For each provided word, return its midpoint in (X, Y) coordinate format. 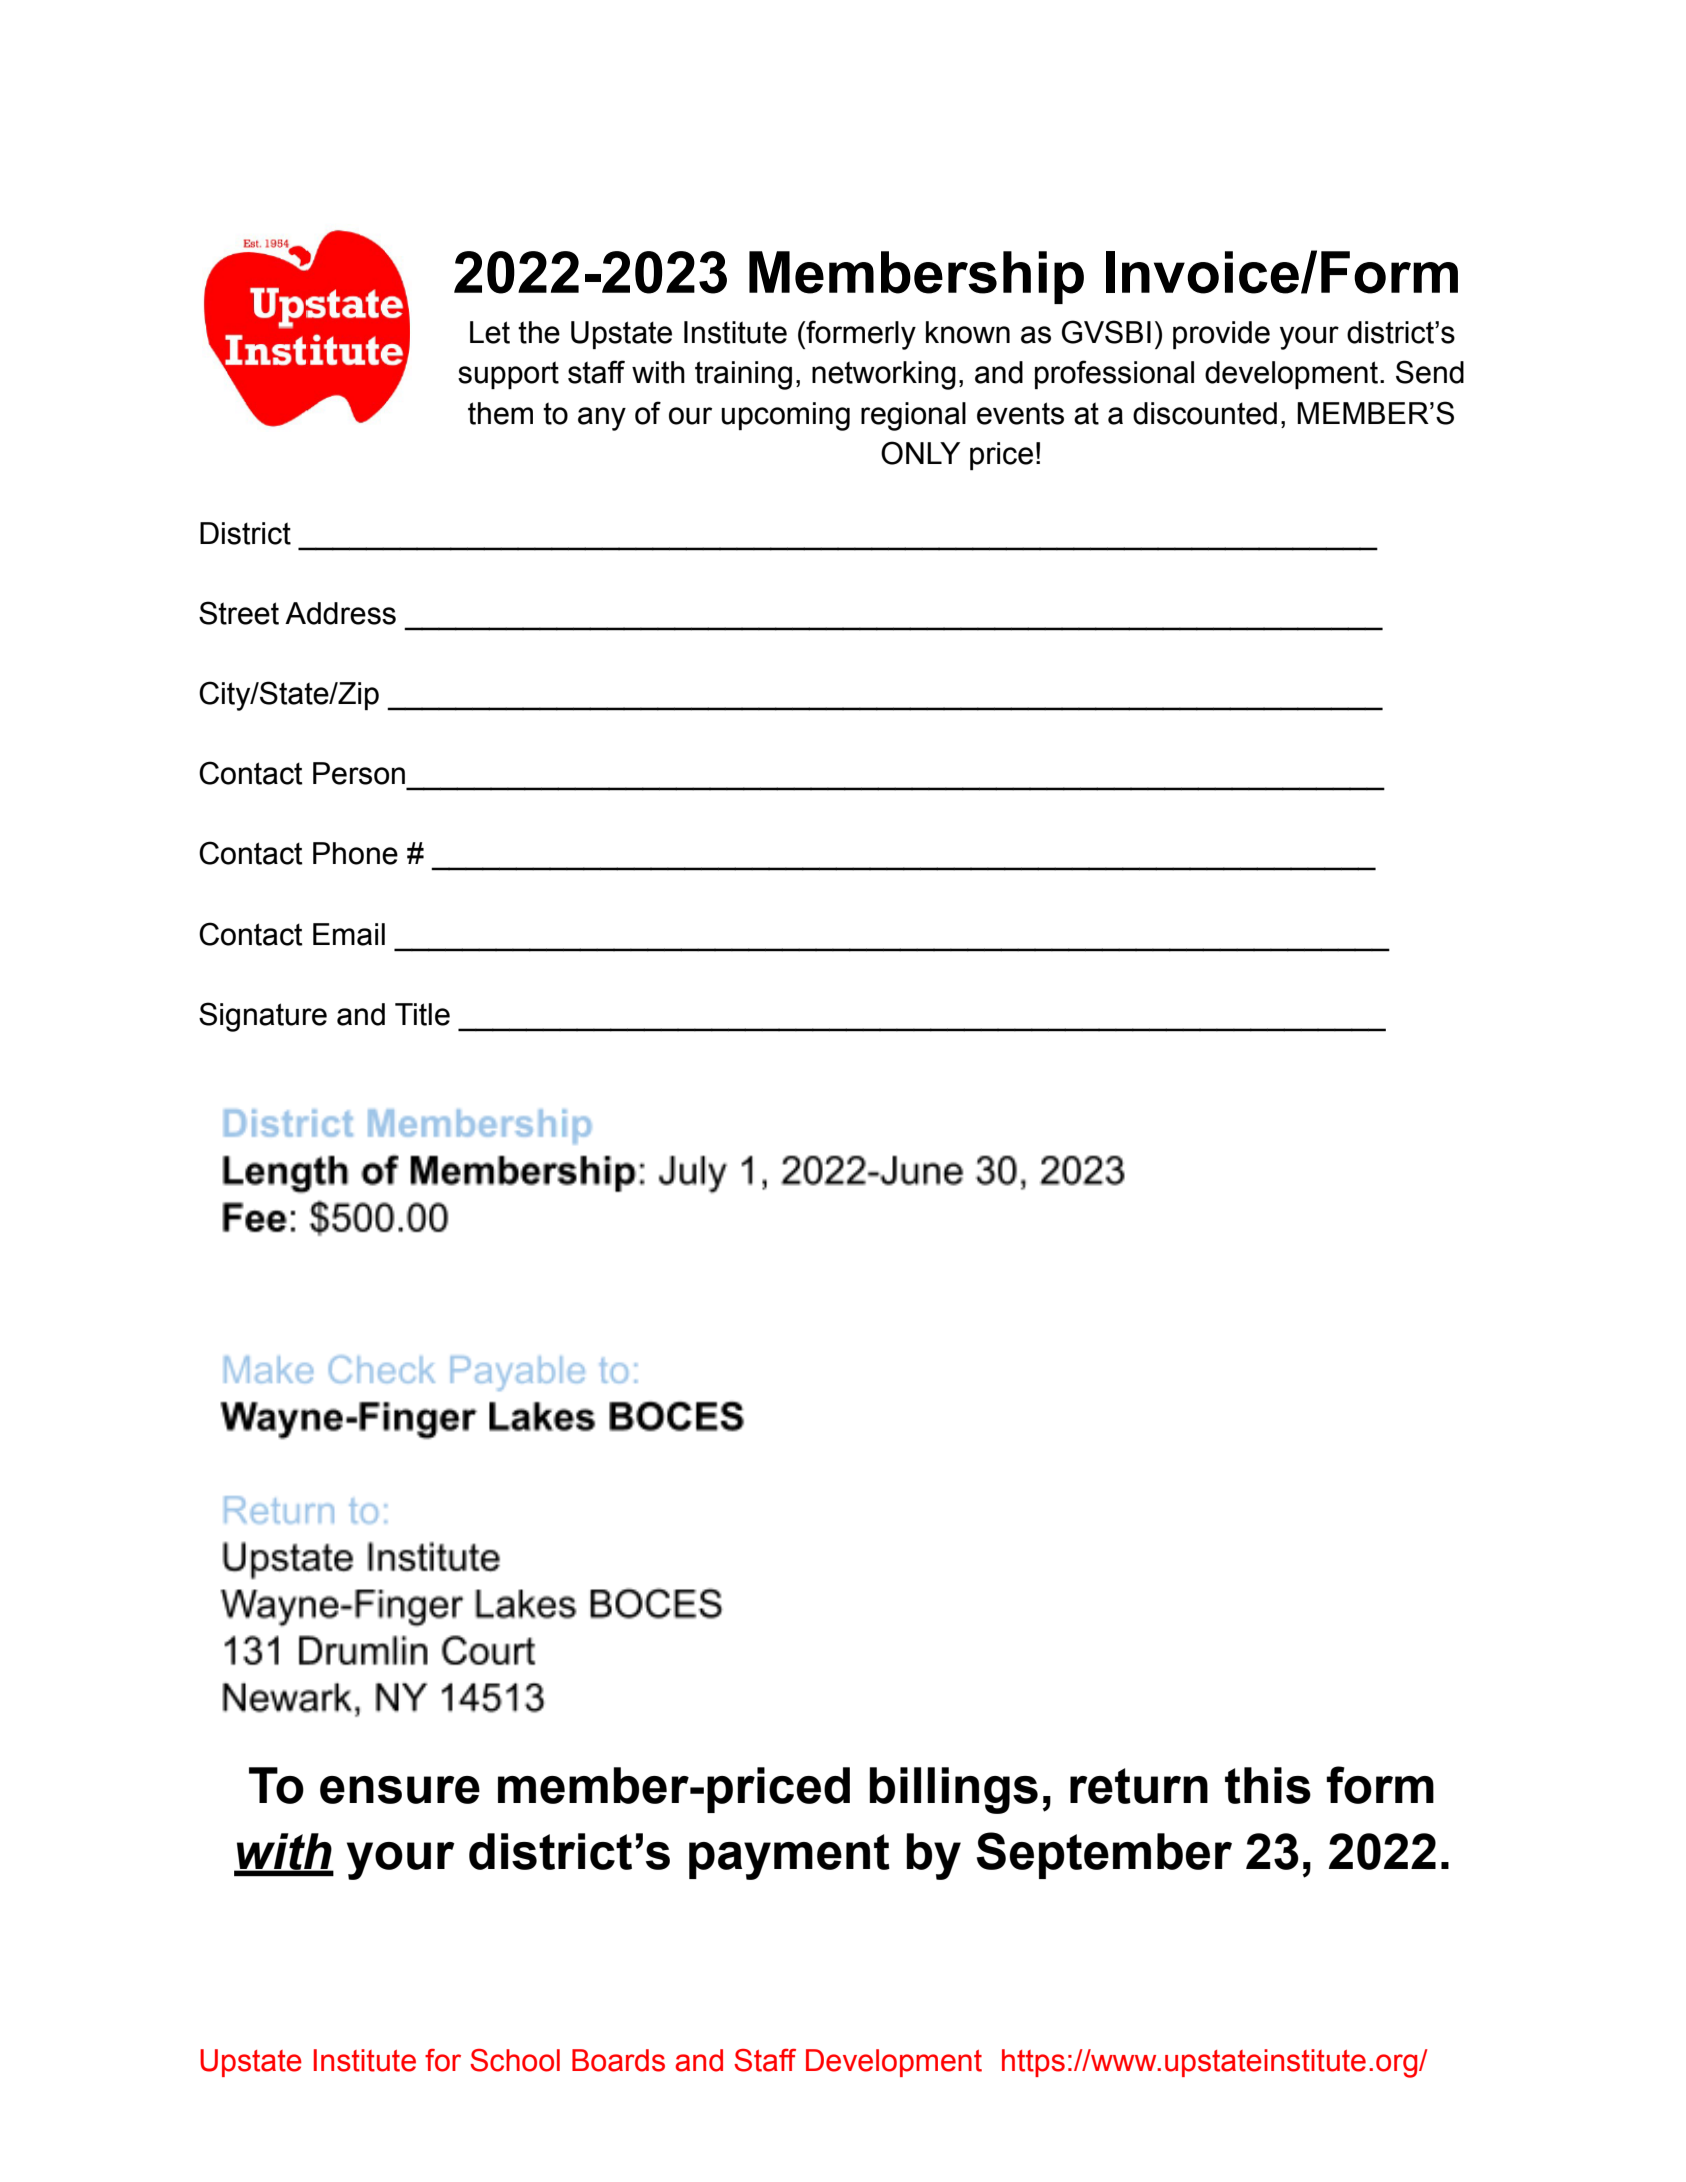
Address (340, 613)
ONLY (920, 453)
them (500, 413)
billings (953, 1790)
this (1268, 1785)
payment (789, 1857)
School (515, 2060)
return (1139, 1786)
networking (884, 375)
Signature (263, 1017)
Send (1430, 372)
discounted (1205, 413)
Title (422, 1014)
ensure (400, 1790)
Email (349, 934)
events (1020, 413)
